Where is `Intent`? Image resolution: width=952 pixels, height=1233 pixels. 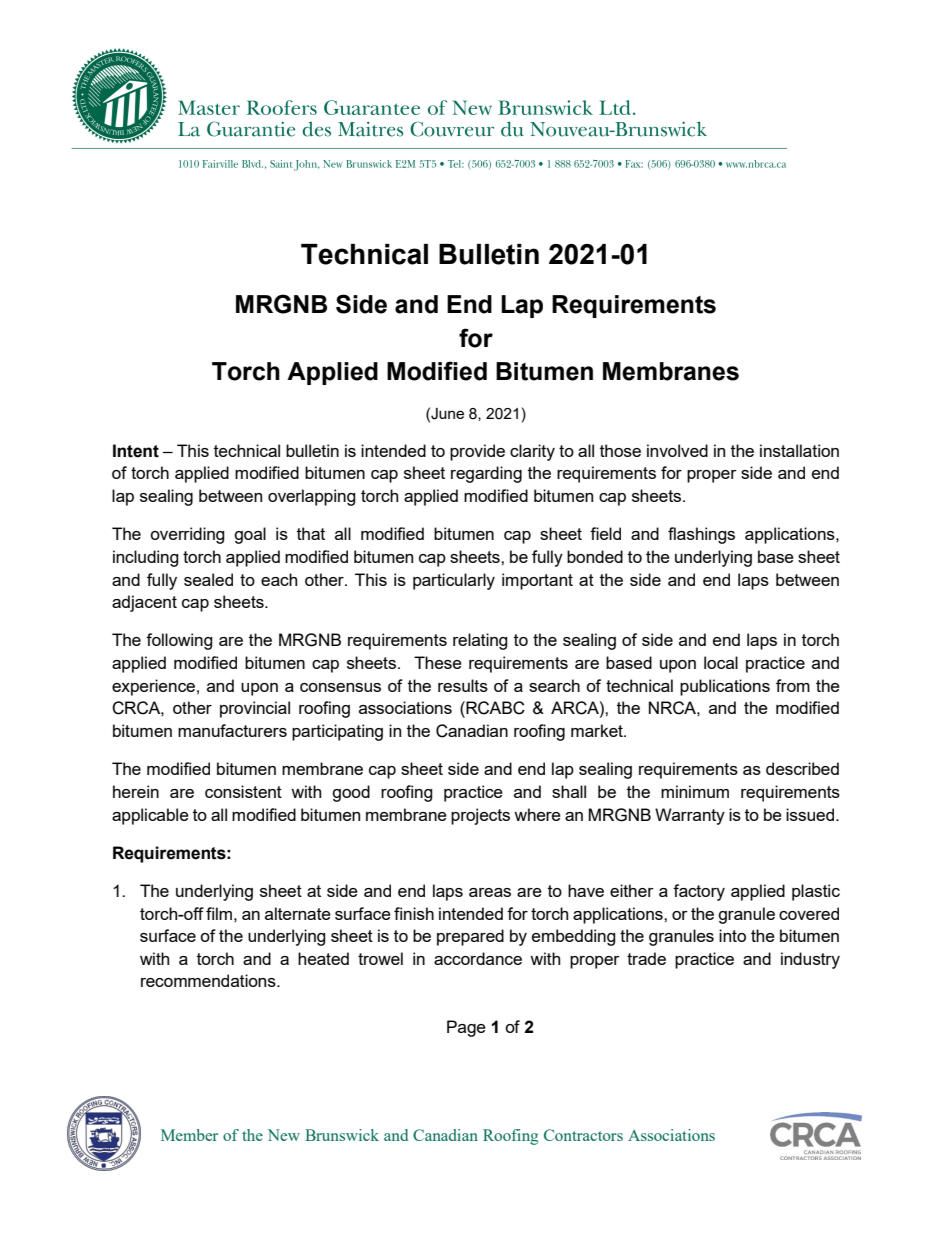 Intent is located at coordinates (136, 451).
